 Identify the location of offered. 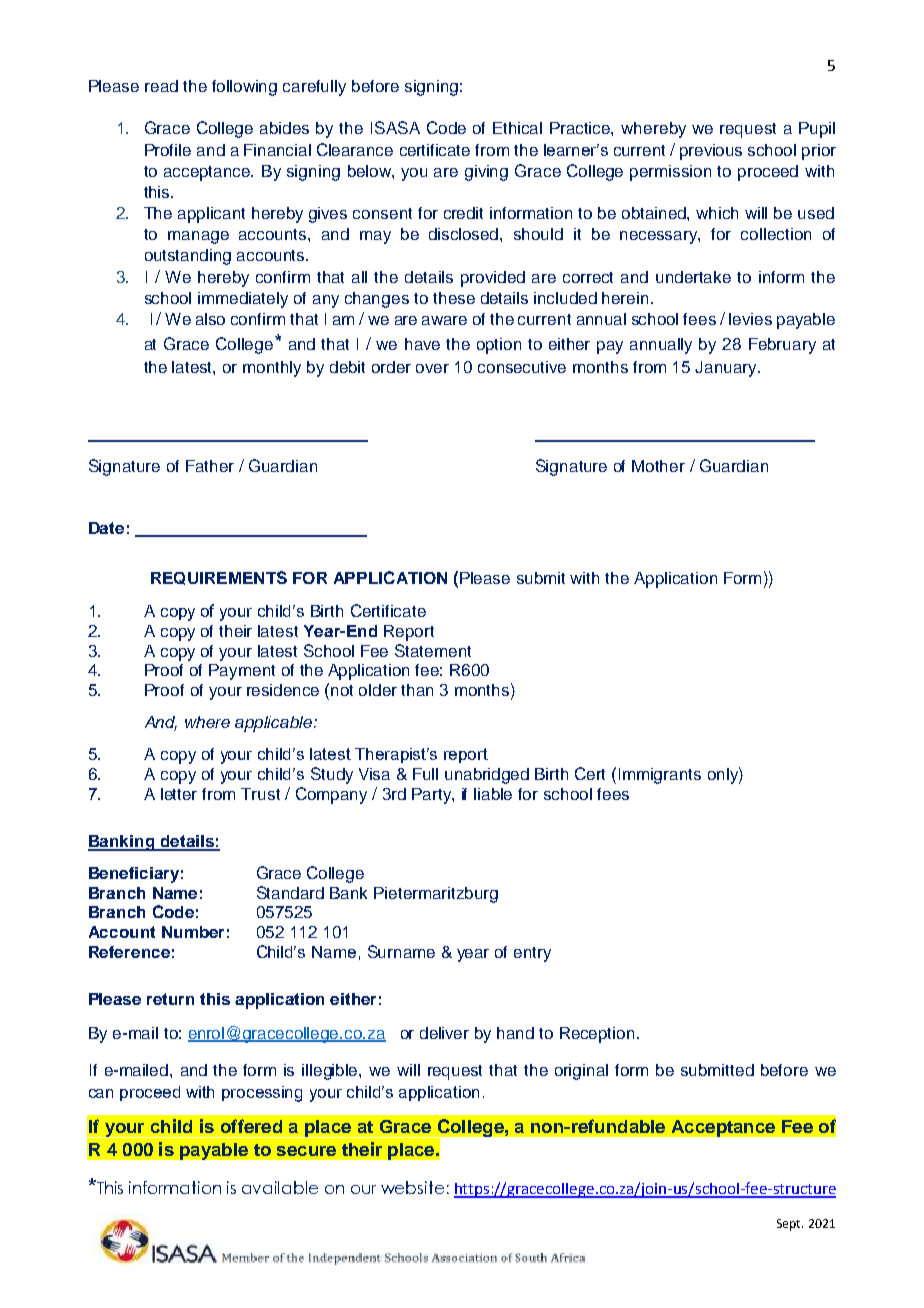
(251, 1126).
